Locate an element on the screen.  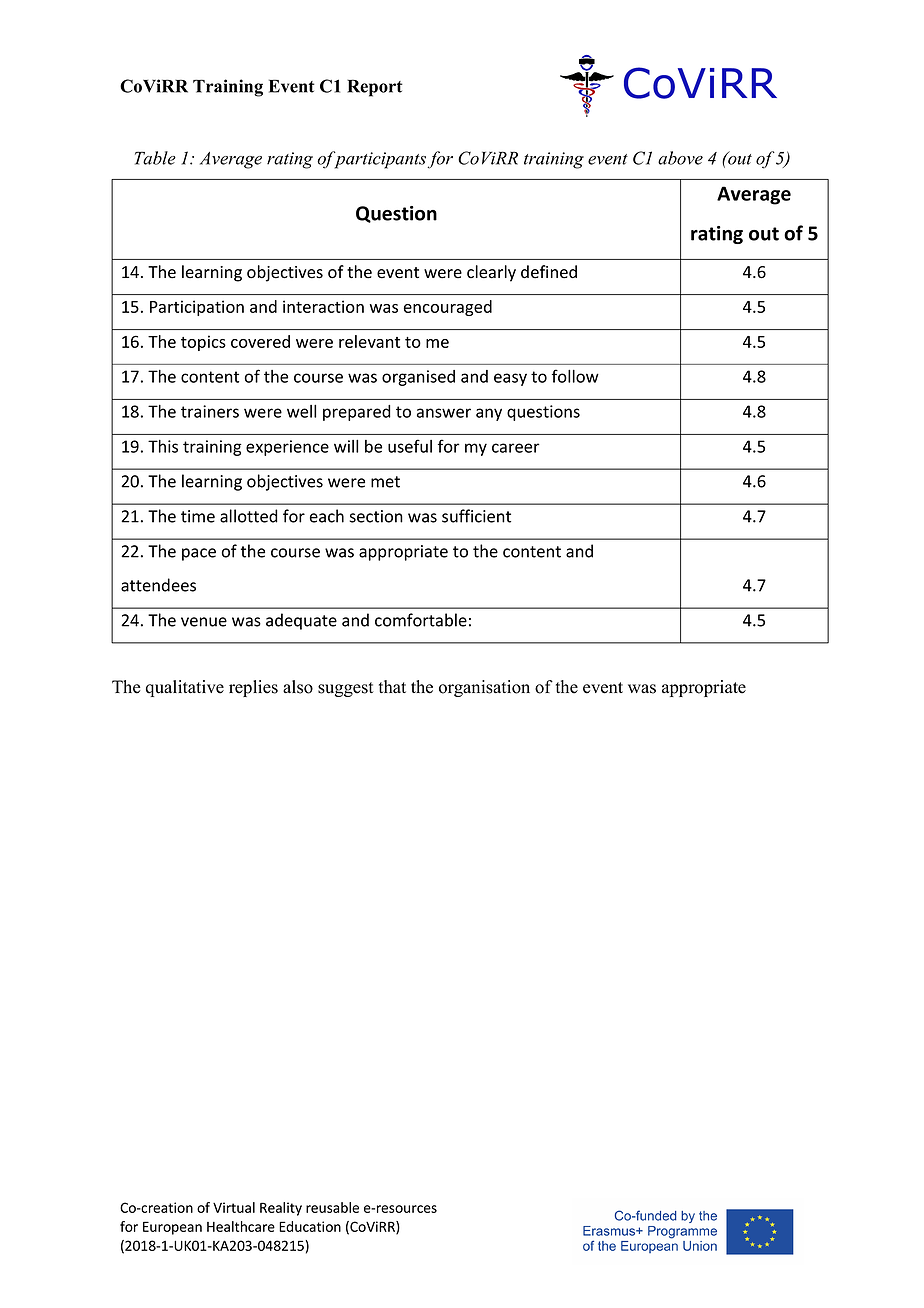
Education is located at coordinates (310, 1226).
